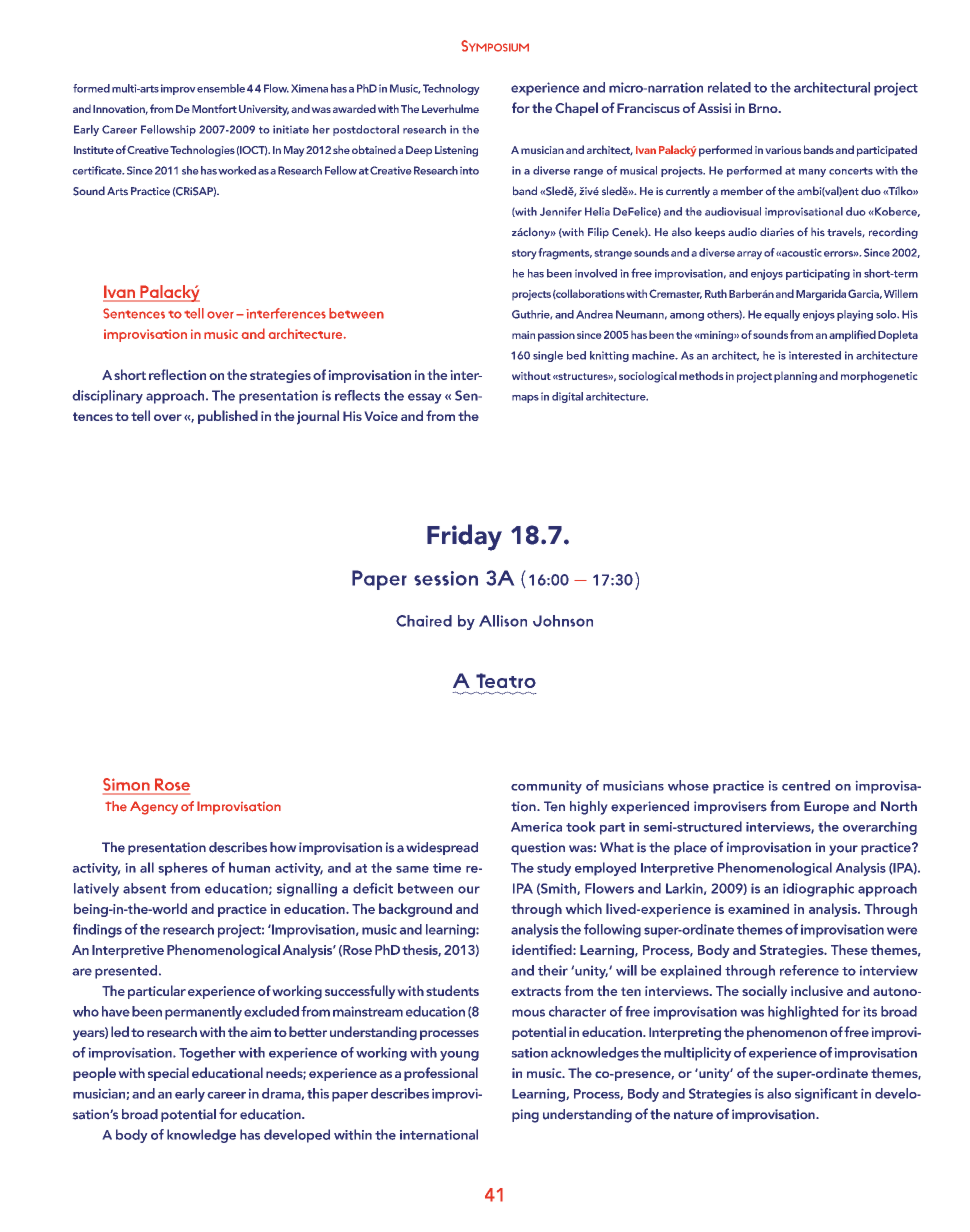  I want to click on Leverhulme, so click(450, 108).
